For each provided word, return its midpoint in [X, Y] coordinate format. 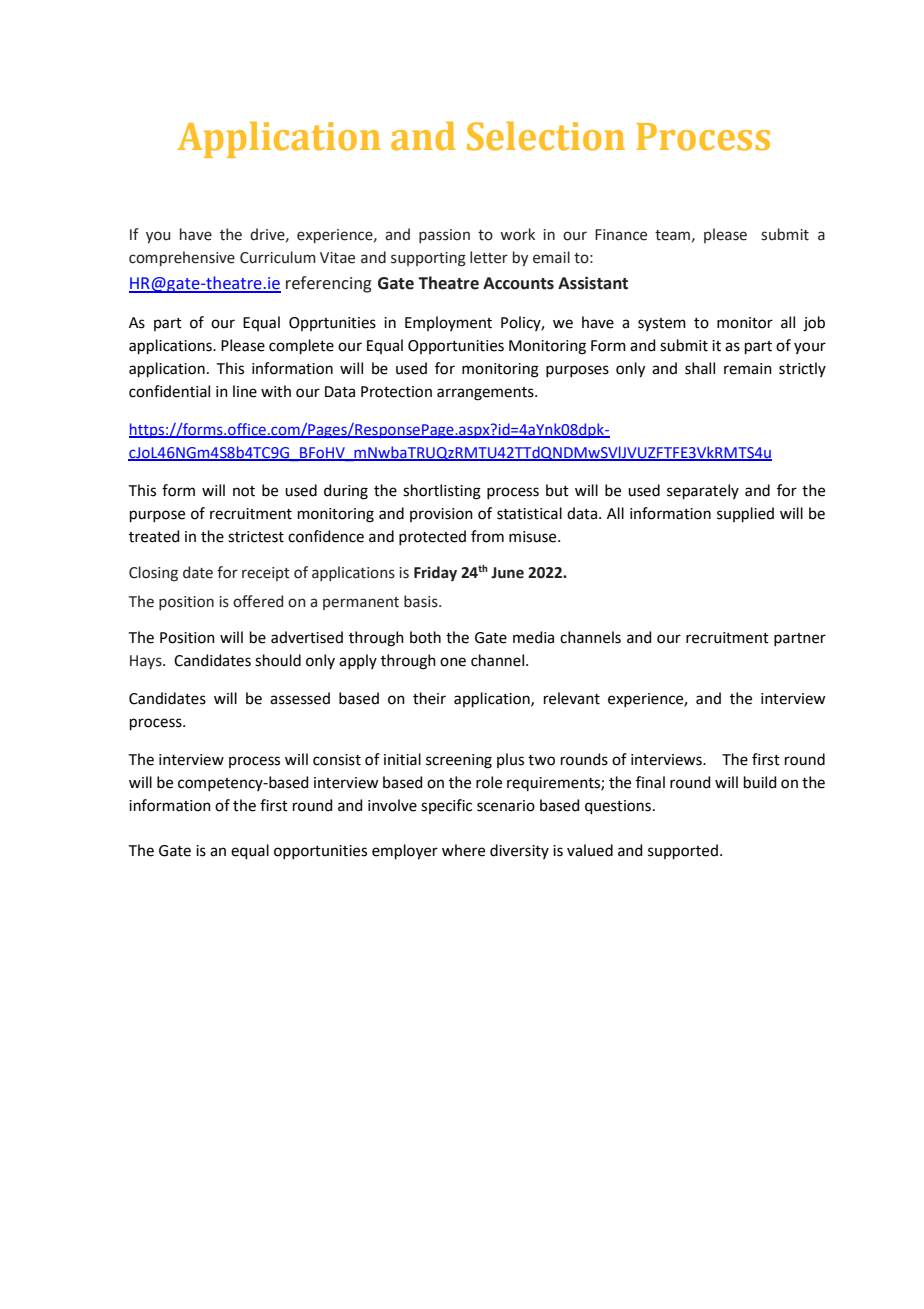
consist [337, 760]
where [463, 850]
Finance [621, 235]
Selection [546, 136]
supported [683, 851]
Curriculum [278, 257]
